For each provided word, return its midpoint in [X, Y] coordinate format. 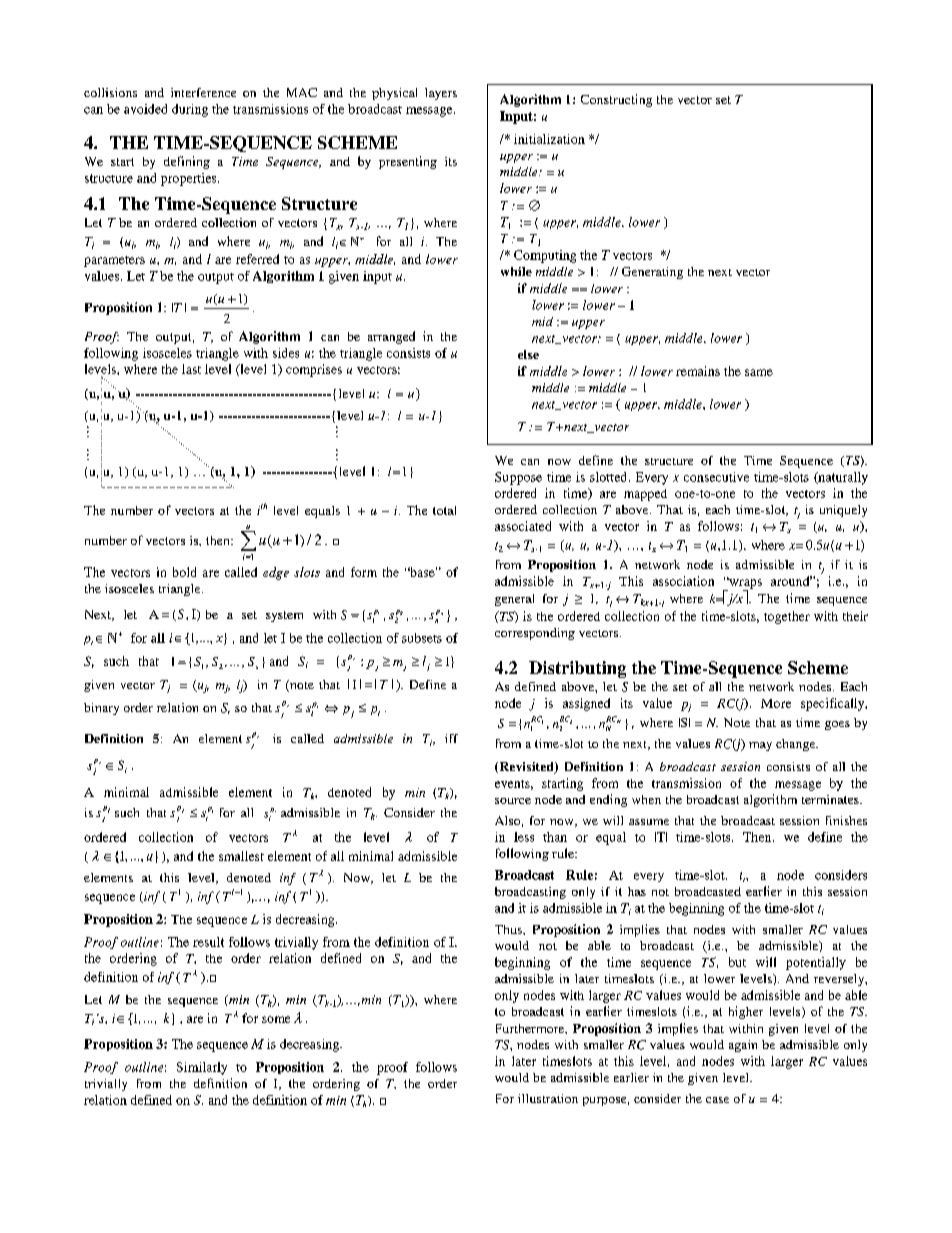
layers [441, 94]
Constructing [616, 100]
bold [184, 572]
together [787, 617]
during [190, 110]
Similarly [202, 1068]
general [514, 600]
